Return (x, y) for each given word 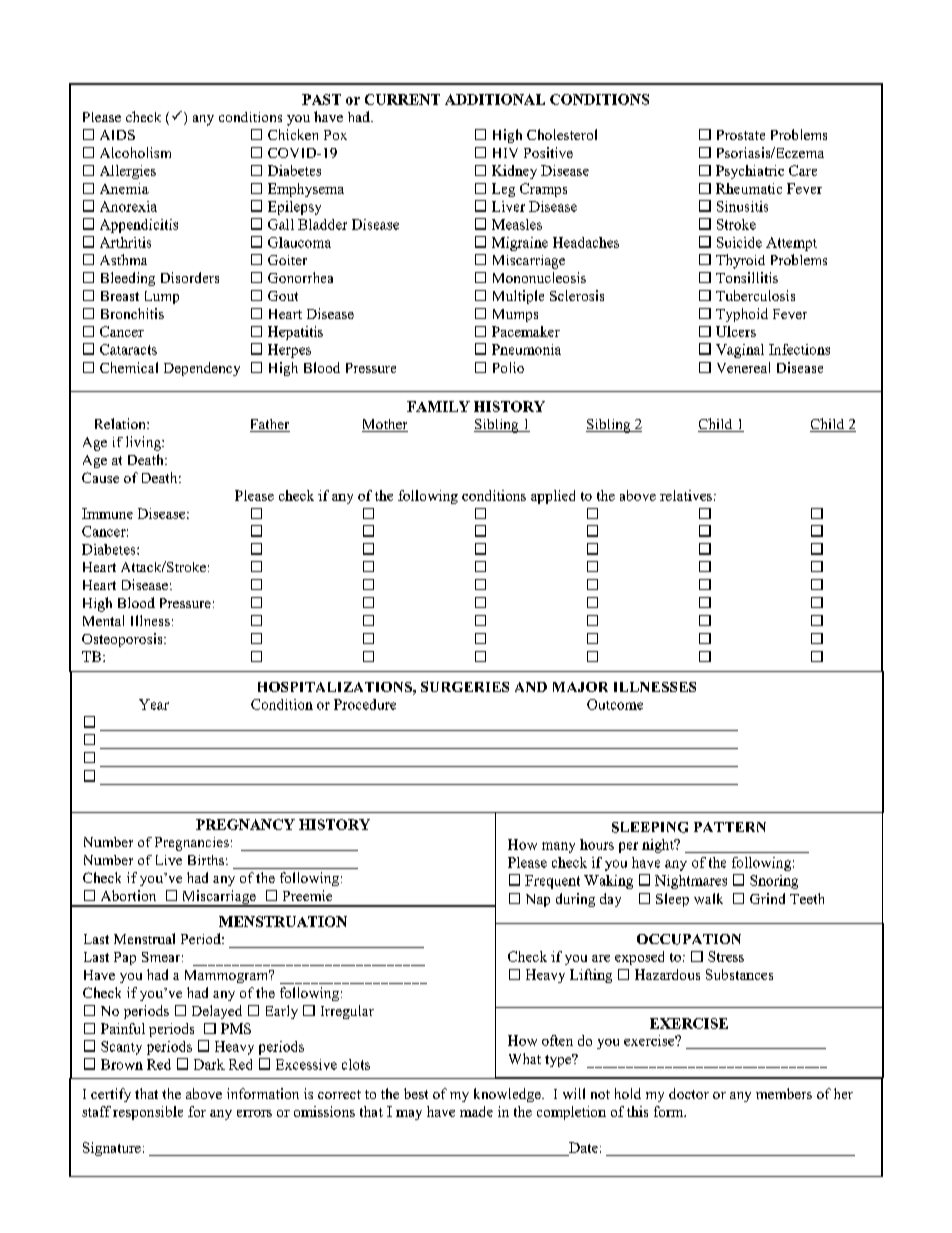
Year (154, 704)
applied (553, 497)
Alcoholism (135, 152)
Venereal (743, 367)
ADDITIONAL (495, 99)
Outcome (615, 704)
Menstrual (144, 938)
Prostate (741, 135)
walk (708, 898)
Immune (107, 513)
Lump (162, 297)
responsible (148, 1113)
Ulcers (736, 331)
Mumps (515, 315)
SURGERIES (465, 686)
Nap (538, 900)
